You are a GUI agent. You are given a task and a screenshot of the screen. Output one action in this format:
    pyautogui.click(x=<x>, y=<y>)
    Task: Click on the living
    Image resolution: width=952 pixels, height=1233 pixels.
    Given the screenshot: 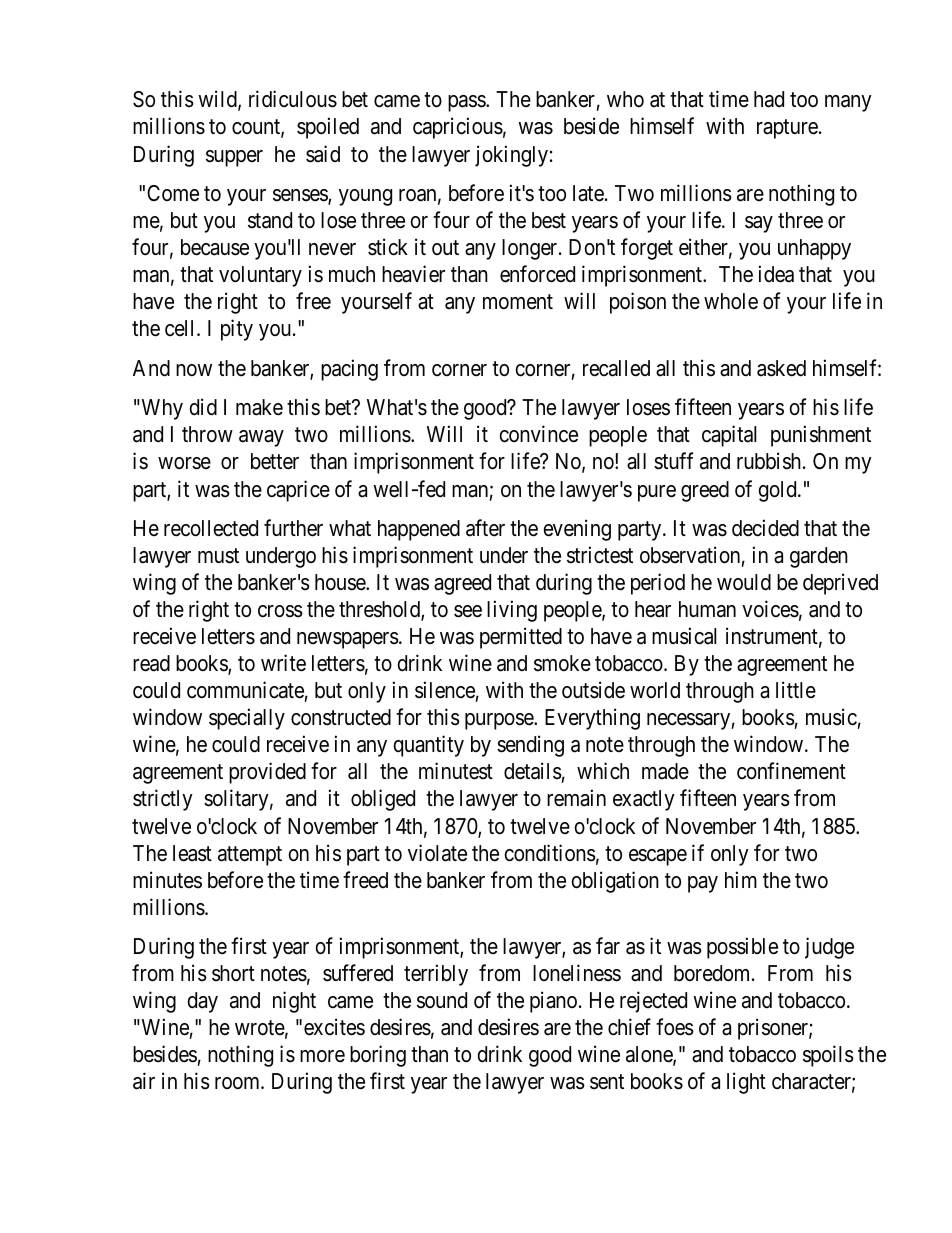 What is the action you would take?
    pyautogui.click(x=512, y=611)
